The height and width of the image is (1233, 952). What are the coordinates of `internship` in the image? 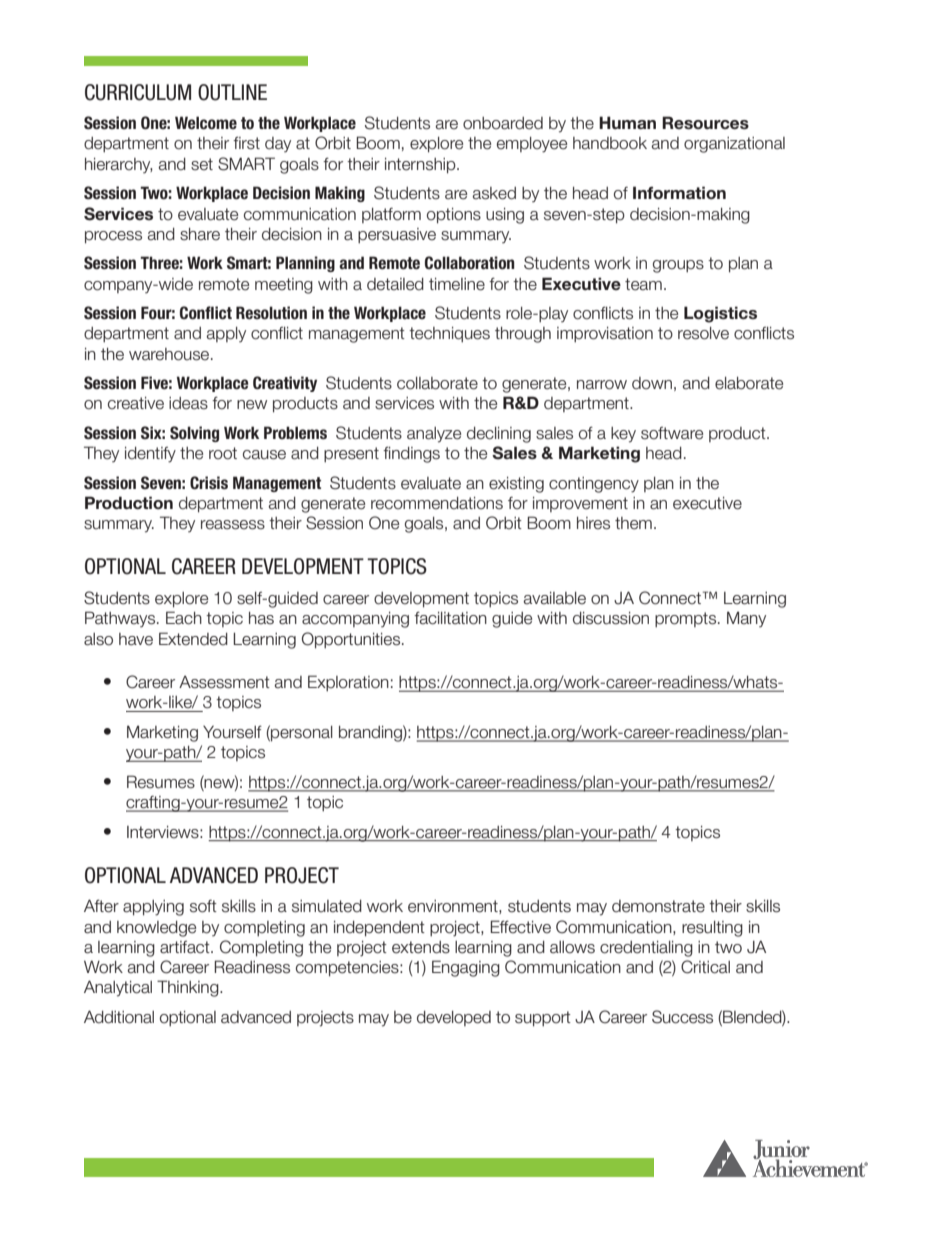 It's located at (421, 166).
